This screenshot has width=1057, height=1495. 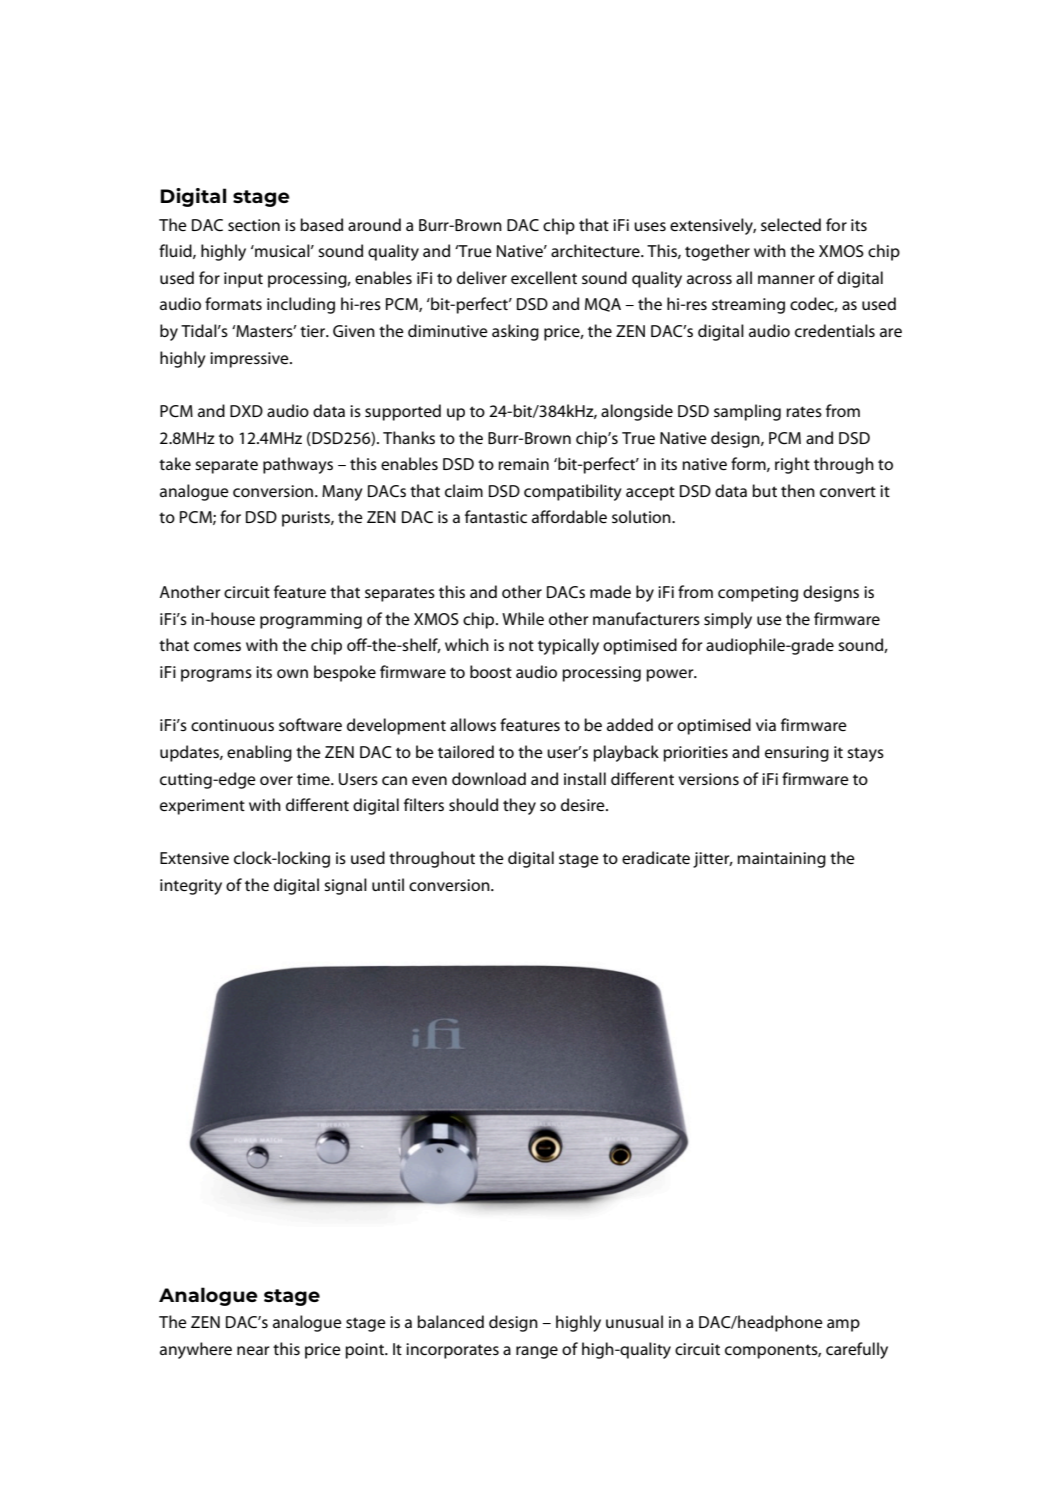 What do you see at coordinates (388, 884) in the screenshot?
I see `until` at bounding box center [388, 884].
